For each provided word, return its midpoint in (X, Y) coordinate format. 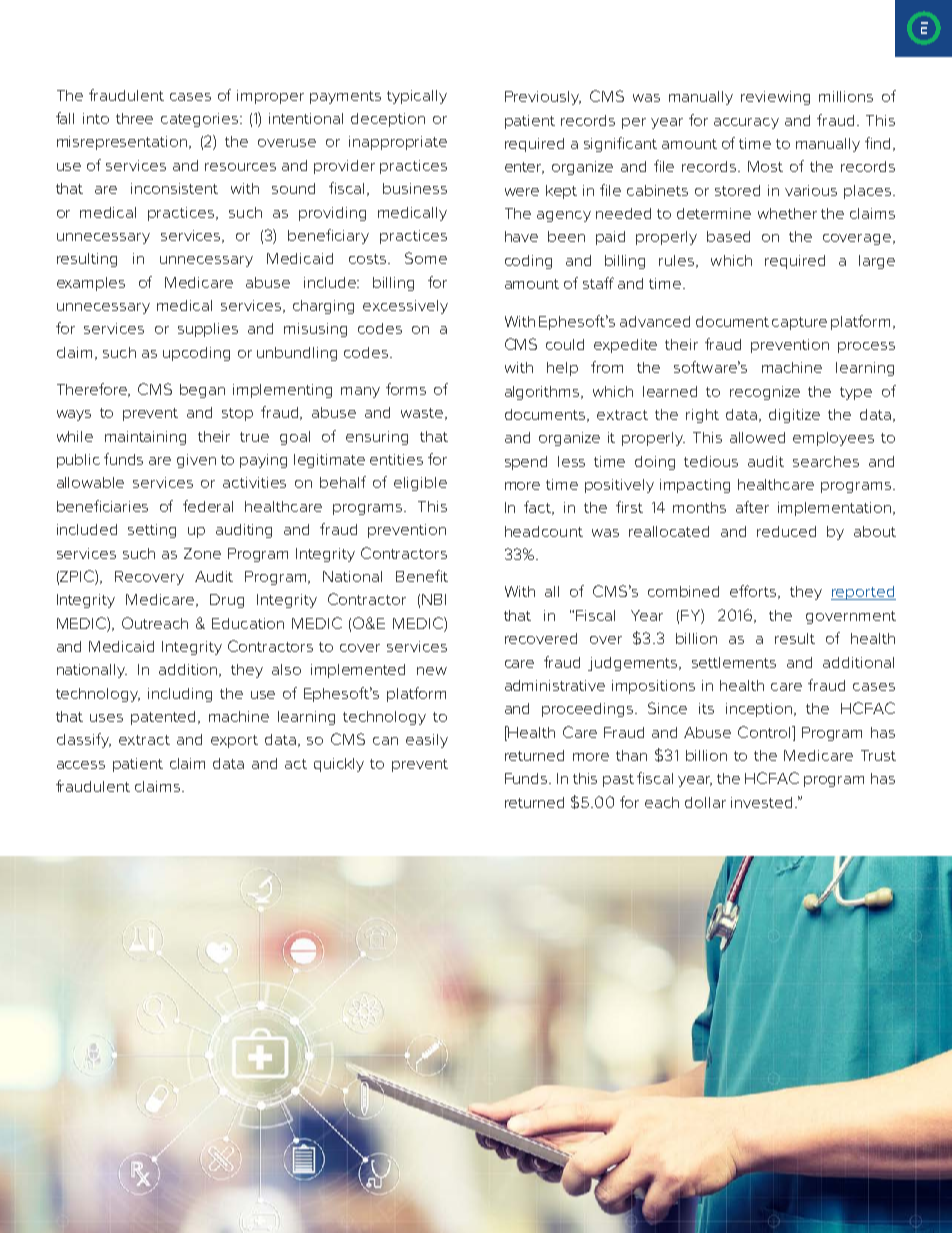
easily (427, 741)
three (134, 118)
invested (761, 802)
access (81, 765)
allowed (757, 437)
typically (417, 97)
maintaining (145, 438)
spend (526, 463)
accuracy (746, 123)
